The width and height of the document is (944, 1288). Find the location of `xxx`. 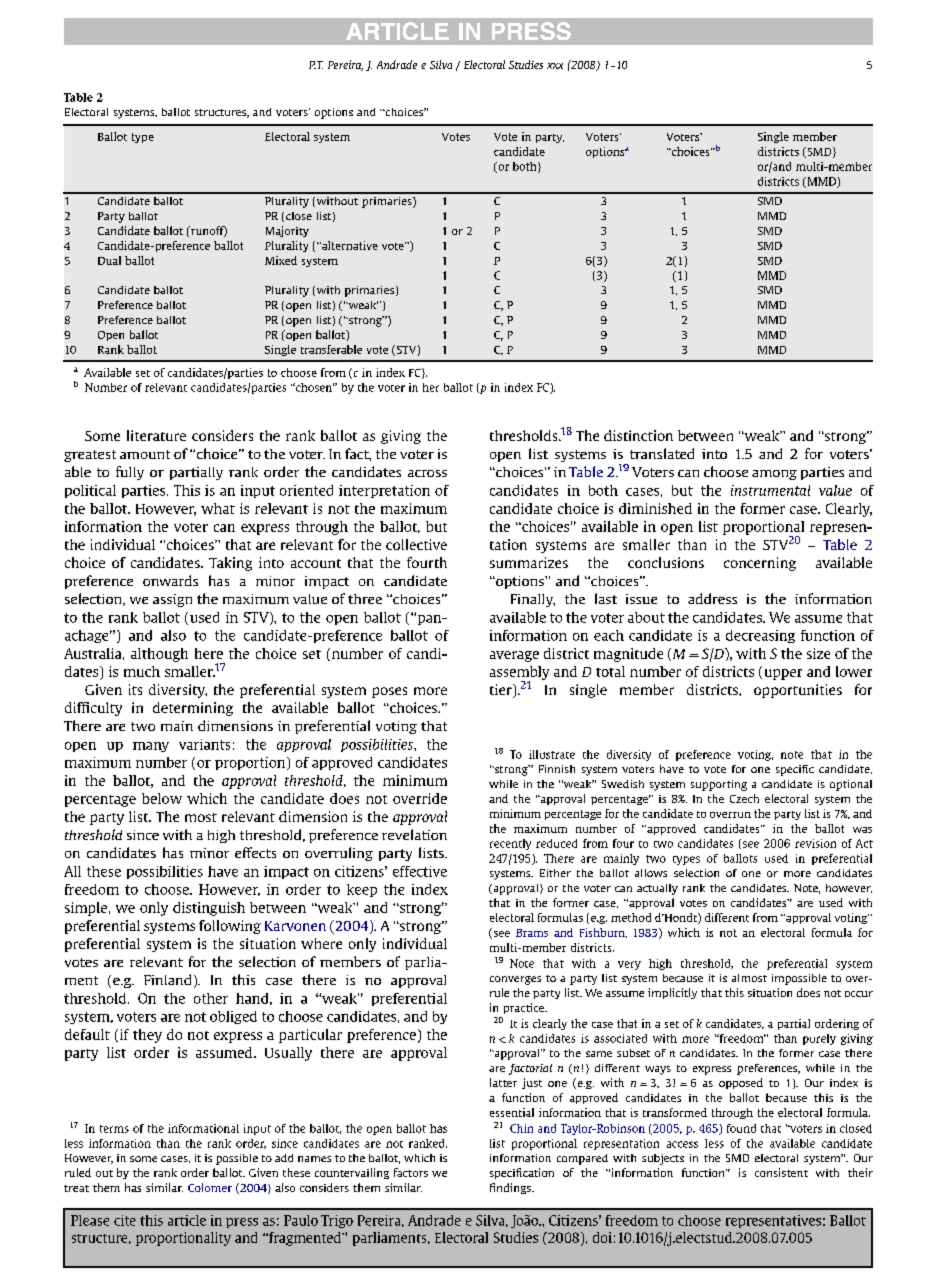

xxx is located at coordinates (555, 66).
